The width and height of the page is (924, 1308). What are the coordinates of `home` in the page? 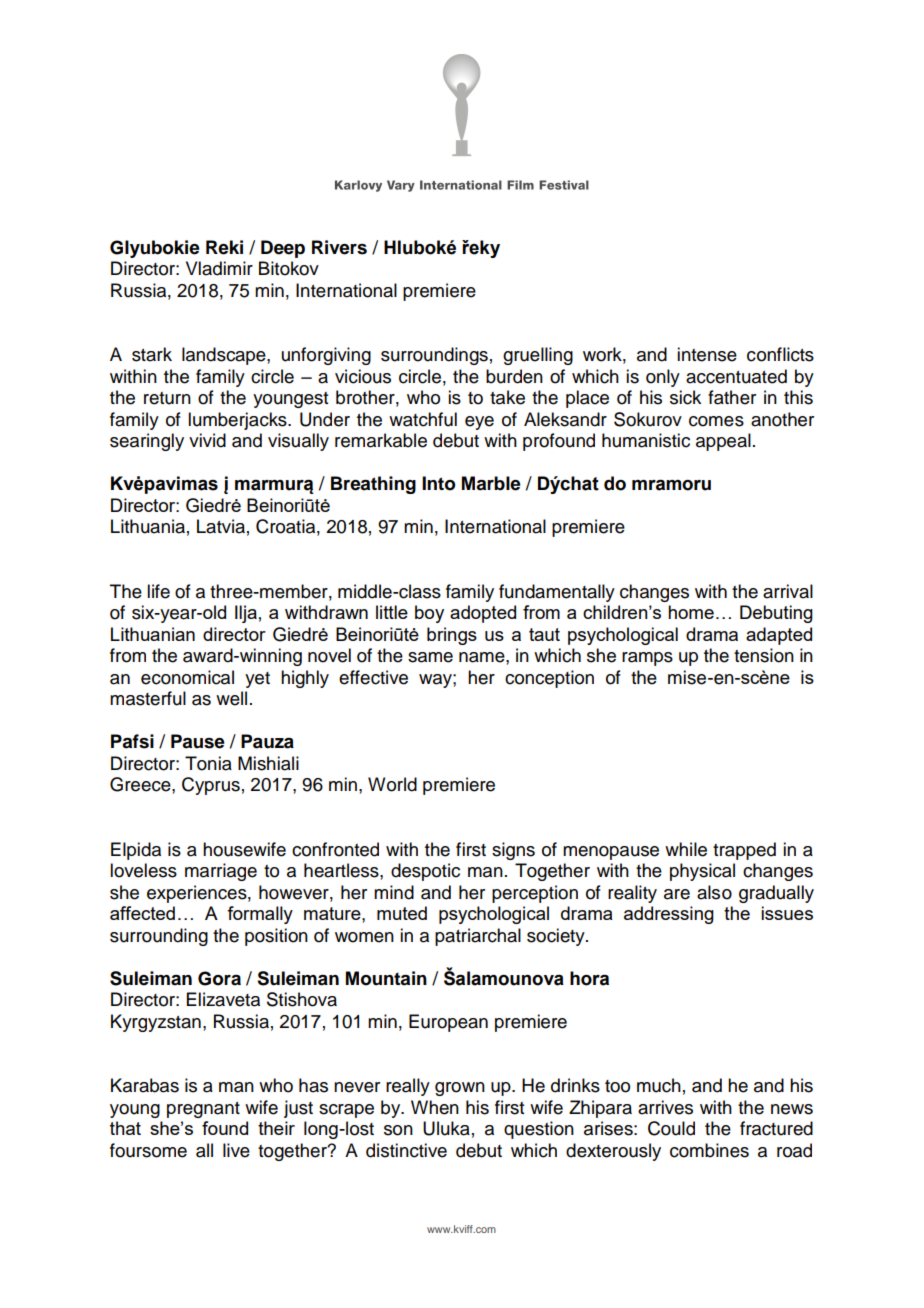 It's located at (691, 612).
